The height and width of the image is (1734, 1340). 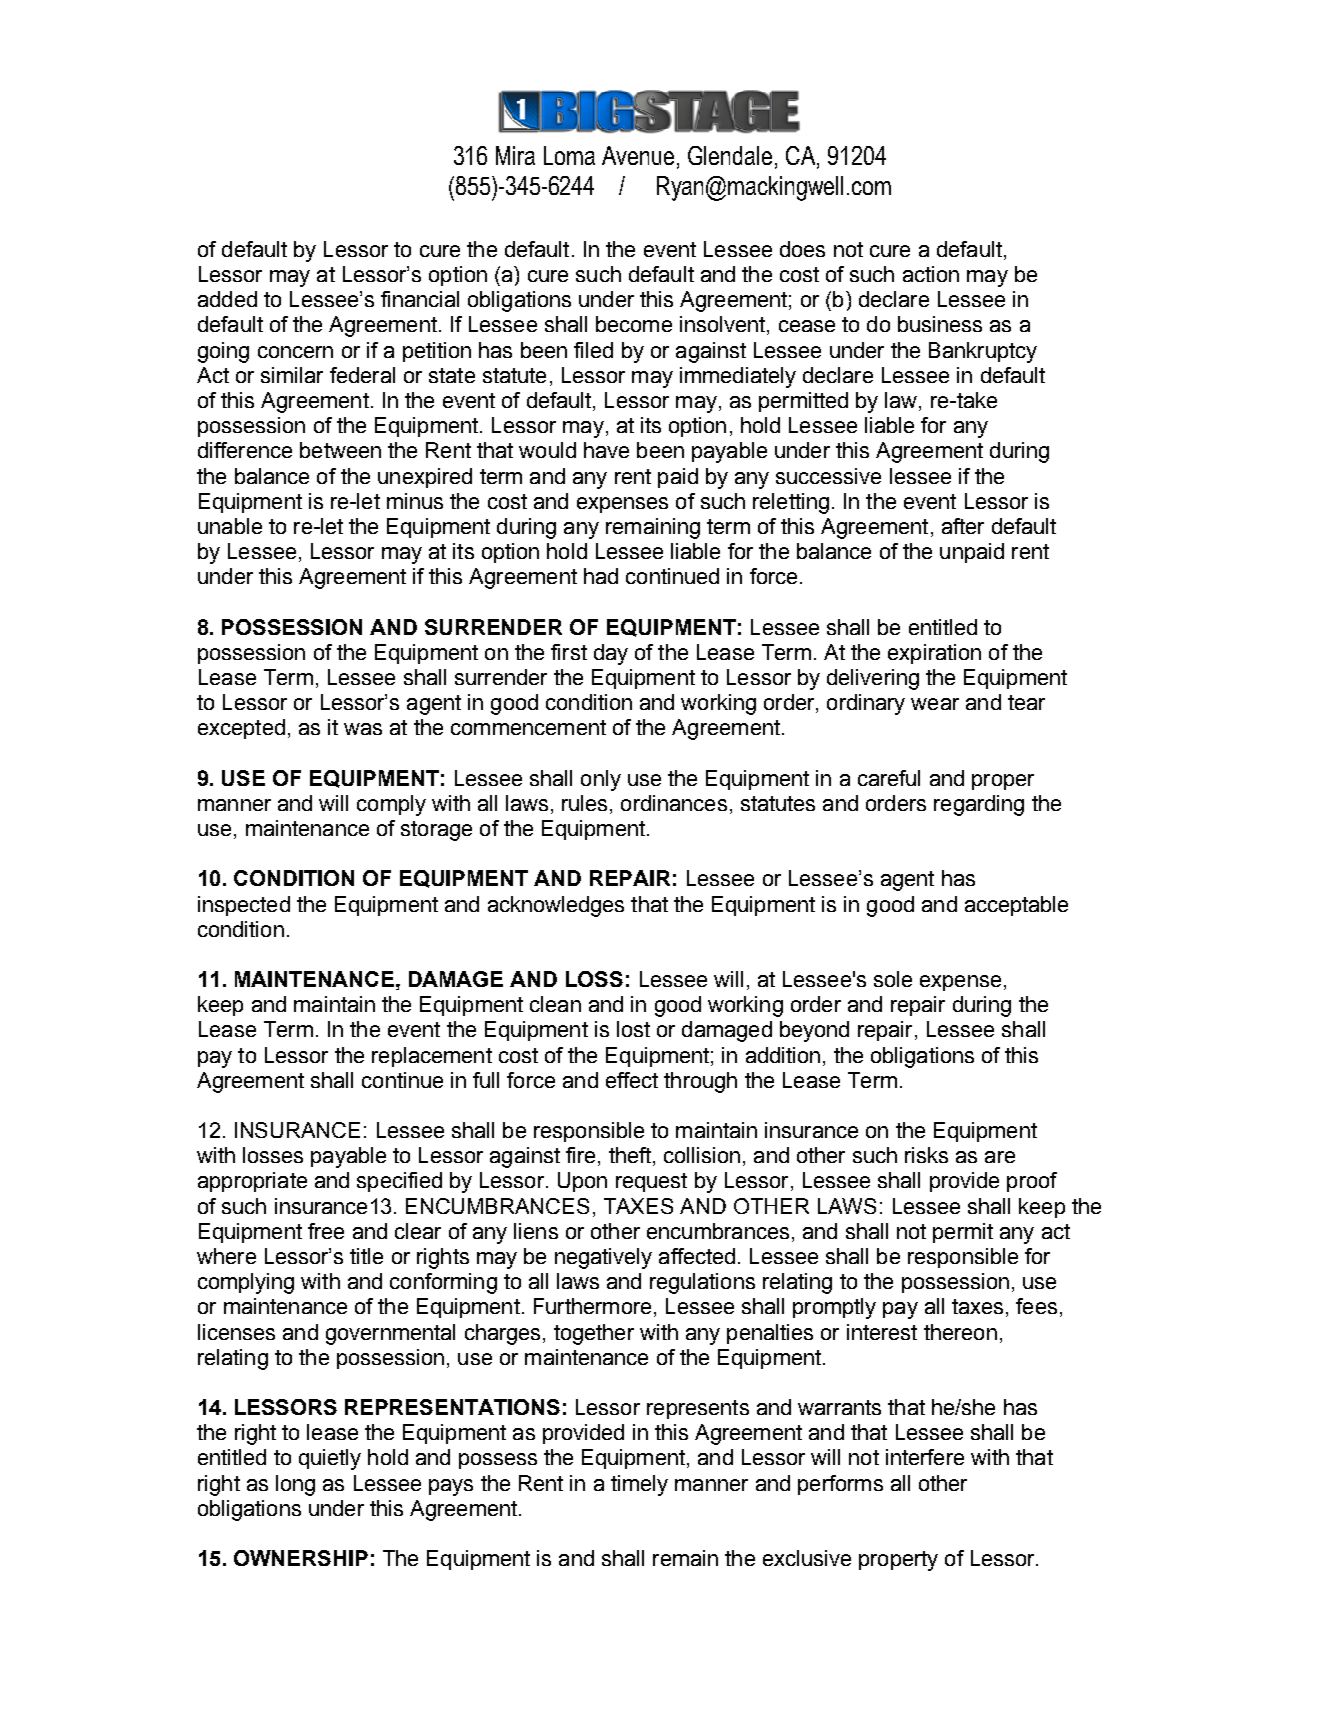 What do you see at coordinates (606, 450) in the image?
I see `have` at bounding box center [606, 450].
